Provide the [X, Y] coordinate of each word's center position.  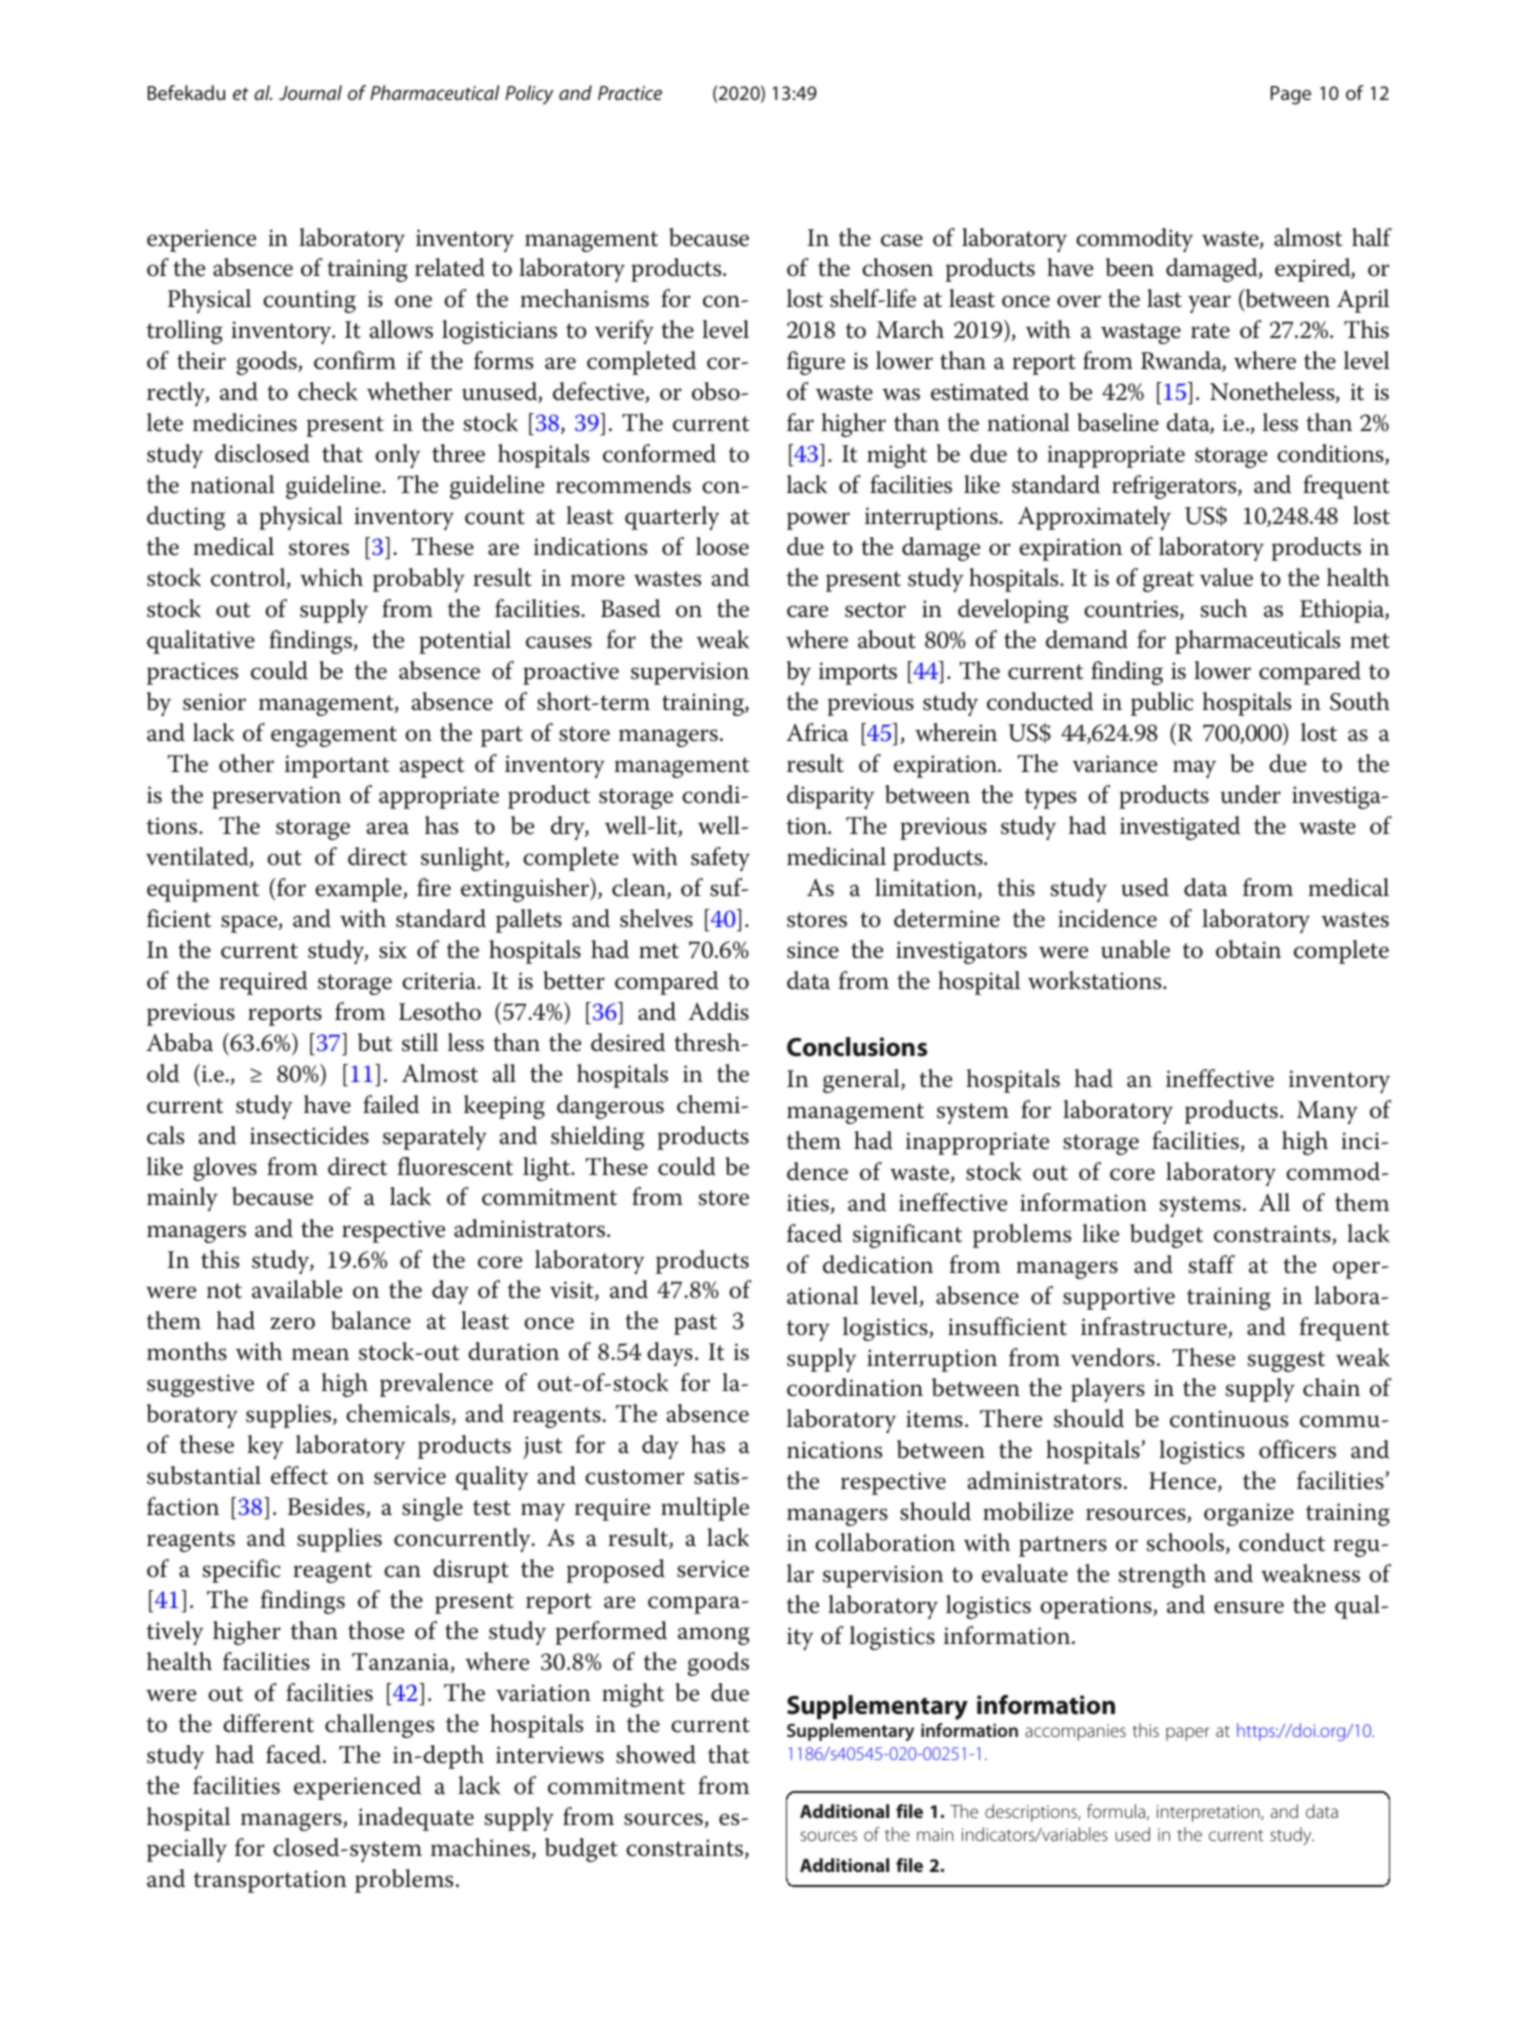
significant [907, 1236]
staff [1211, 1264]
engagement [334, 736]
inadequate [416, 1819]
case [902, 240]
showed [656, 1754]
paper [1188, 1734]
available [297, 1289]
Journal [310, 92]
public [1162, 704]
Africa [817, 732]
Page [1291, 95]
